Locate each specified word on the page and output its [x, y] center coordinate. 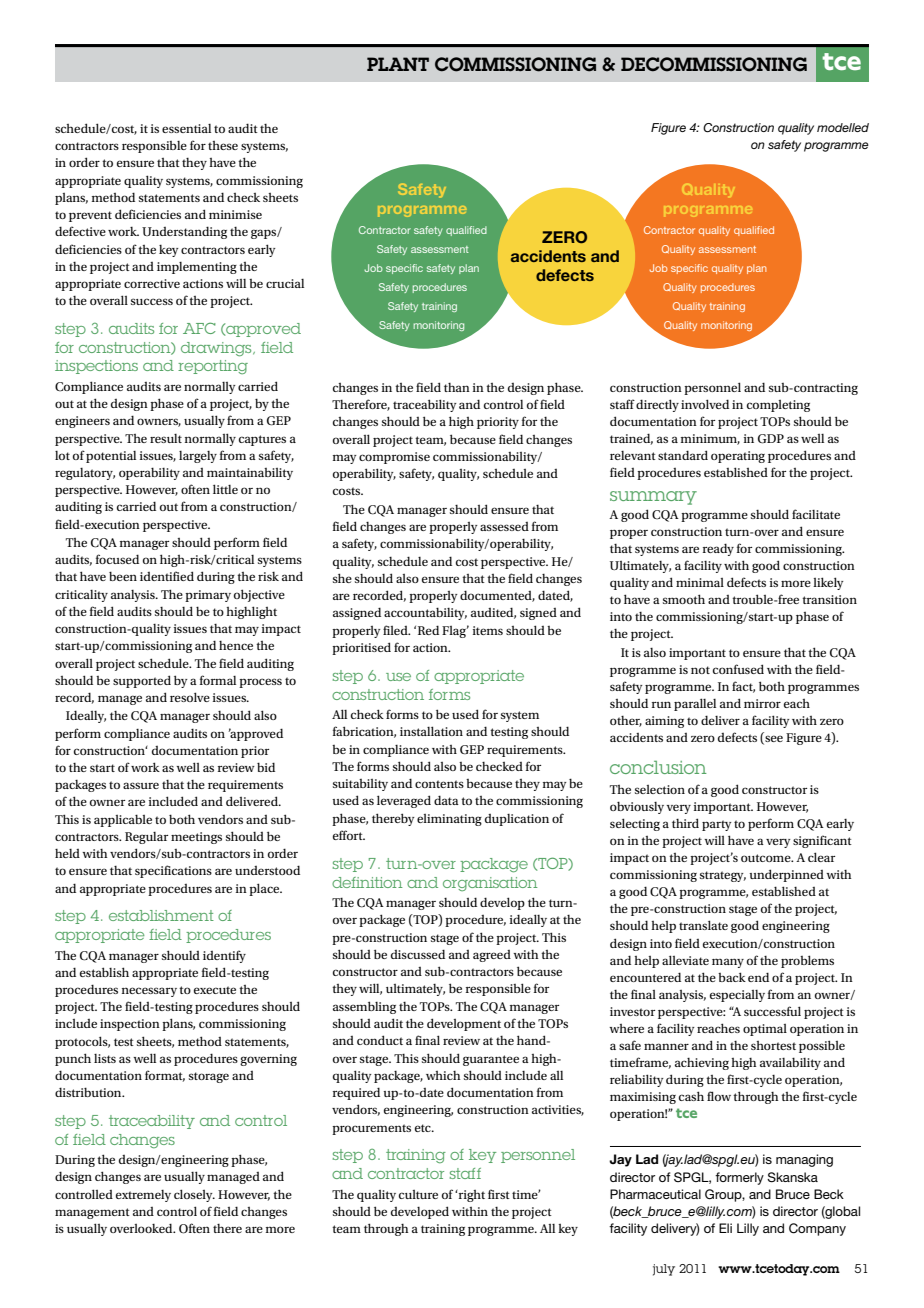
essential [186, 128]
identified [167, 576]
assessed [504, 526]
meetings [196, 838]
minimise [235, 214]
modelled [843, 127]
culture [418, 1194]
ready [718, 549]
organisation [490, 884]
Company [817, 1229]
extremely [143, 1196]
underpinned [786, 875]
